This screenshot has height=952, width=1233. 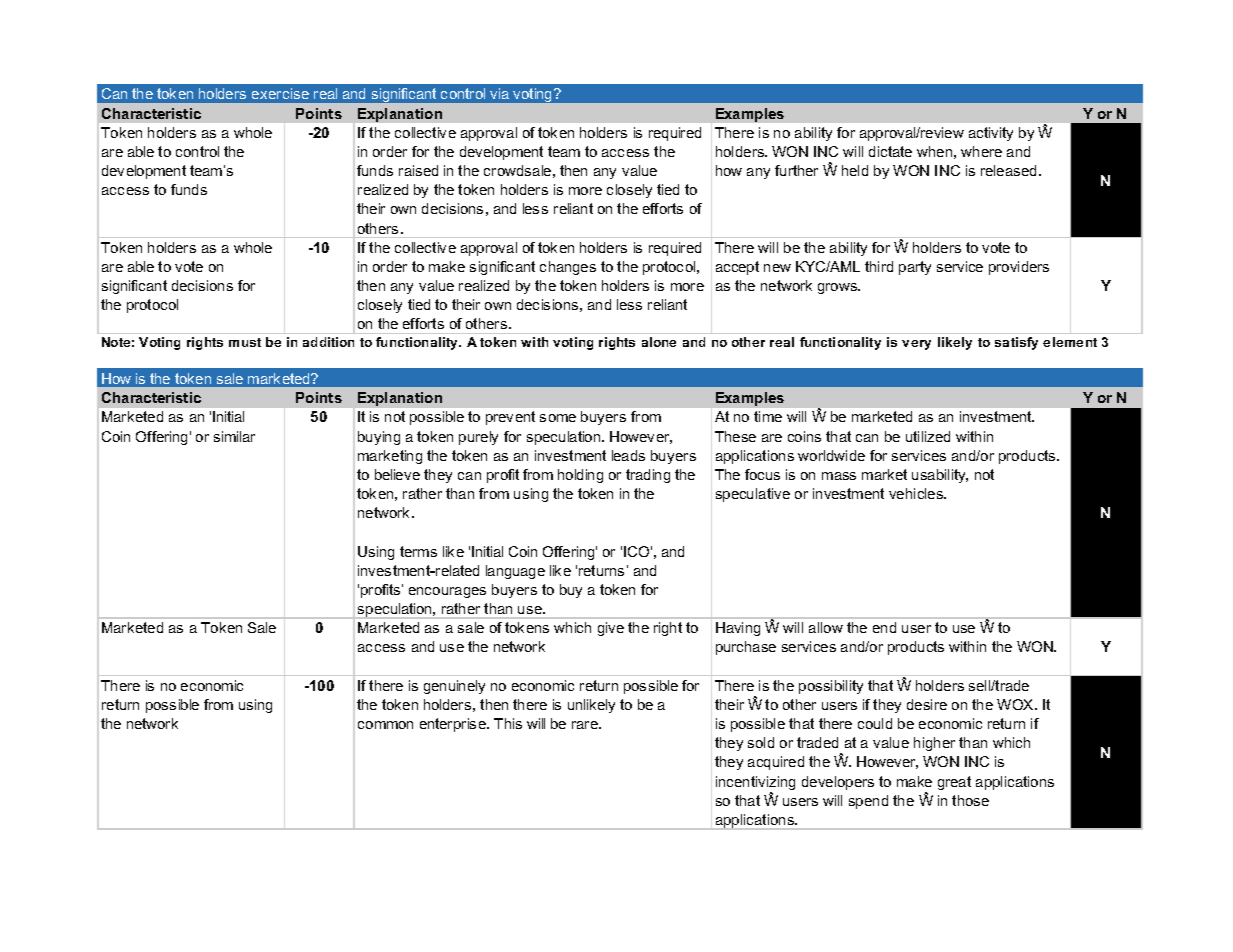 I want to click on common, so click(x=385, y=725).
